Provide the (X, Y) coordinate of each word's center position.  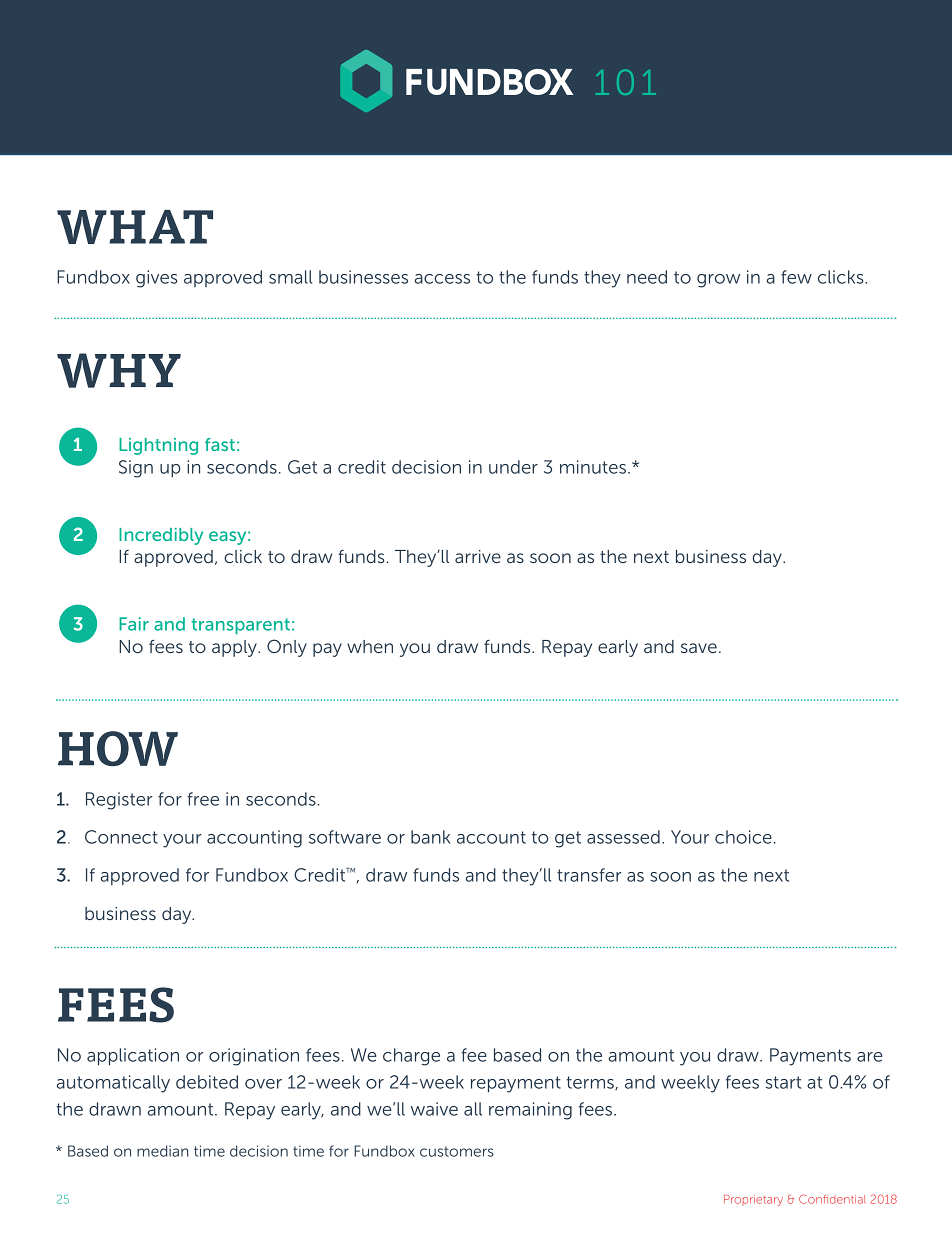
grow (718, 281)
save (699, 648)
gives (156, 279)
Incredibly (161, 536)
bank (430, 837)
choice (743, 837)
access (442, 279)
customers (457, 1151)
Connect (121, 837)
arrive (478, 556)
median (162, 1151)
